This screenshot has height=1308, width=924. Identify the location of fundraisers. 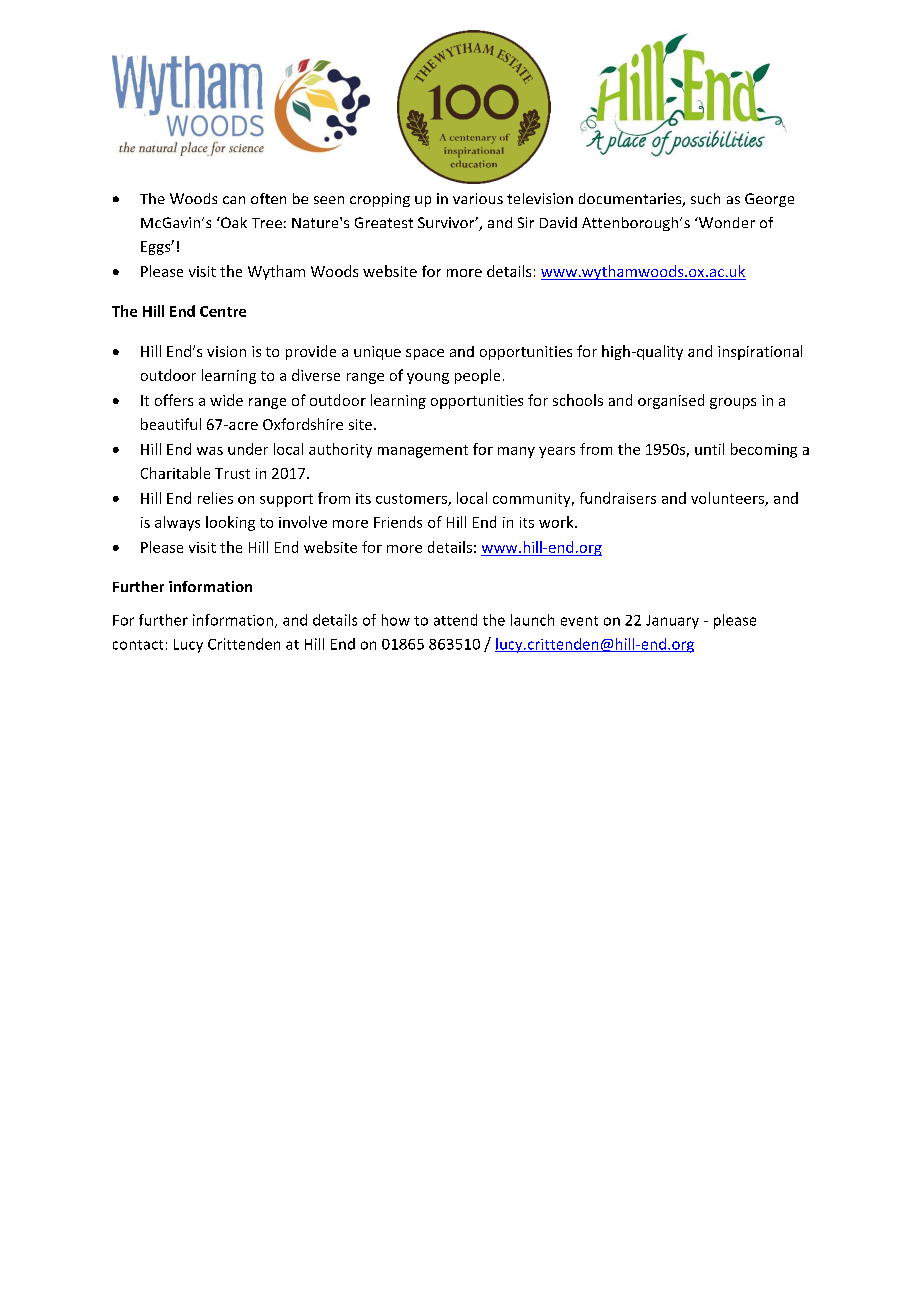
(618, 498).
